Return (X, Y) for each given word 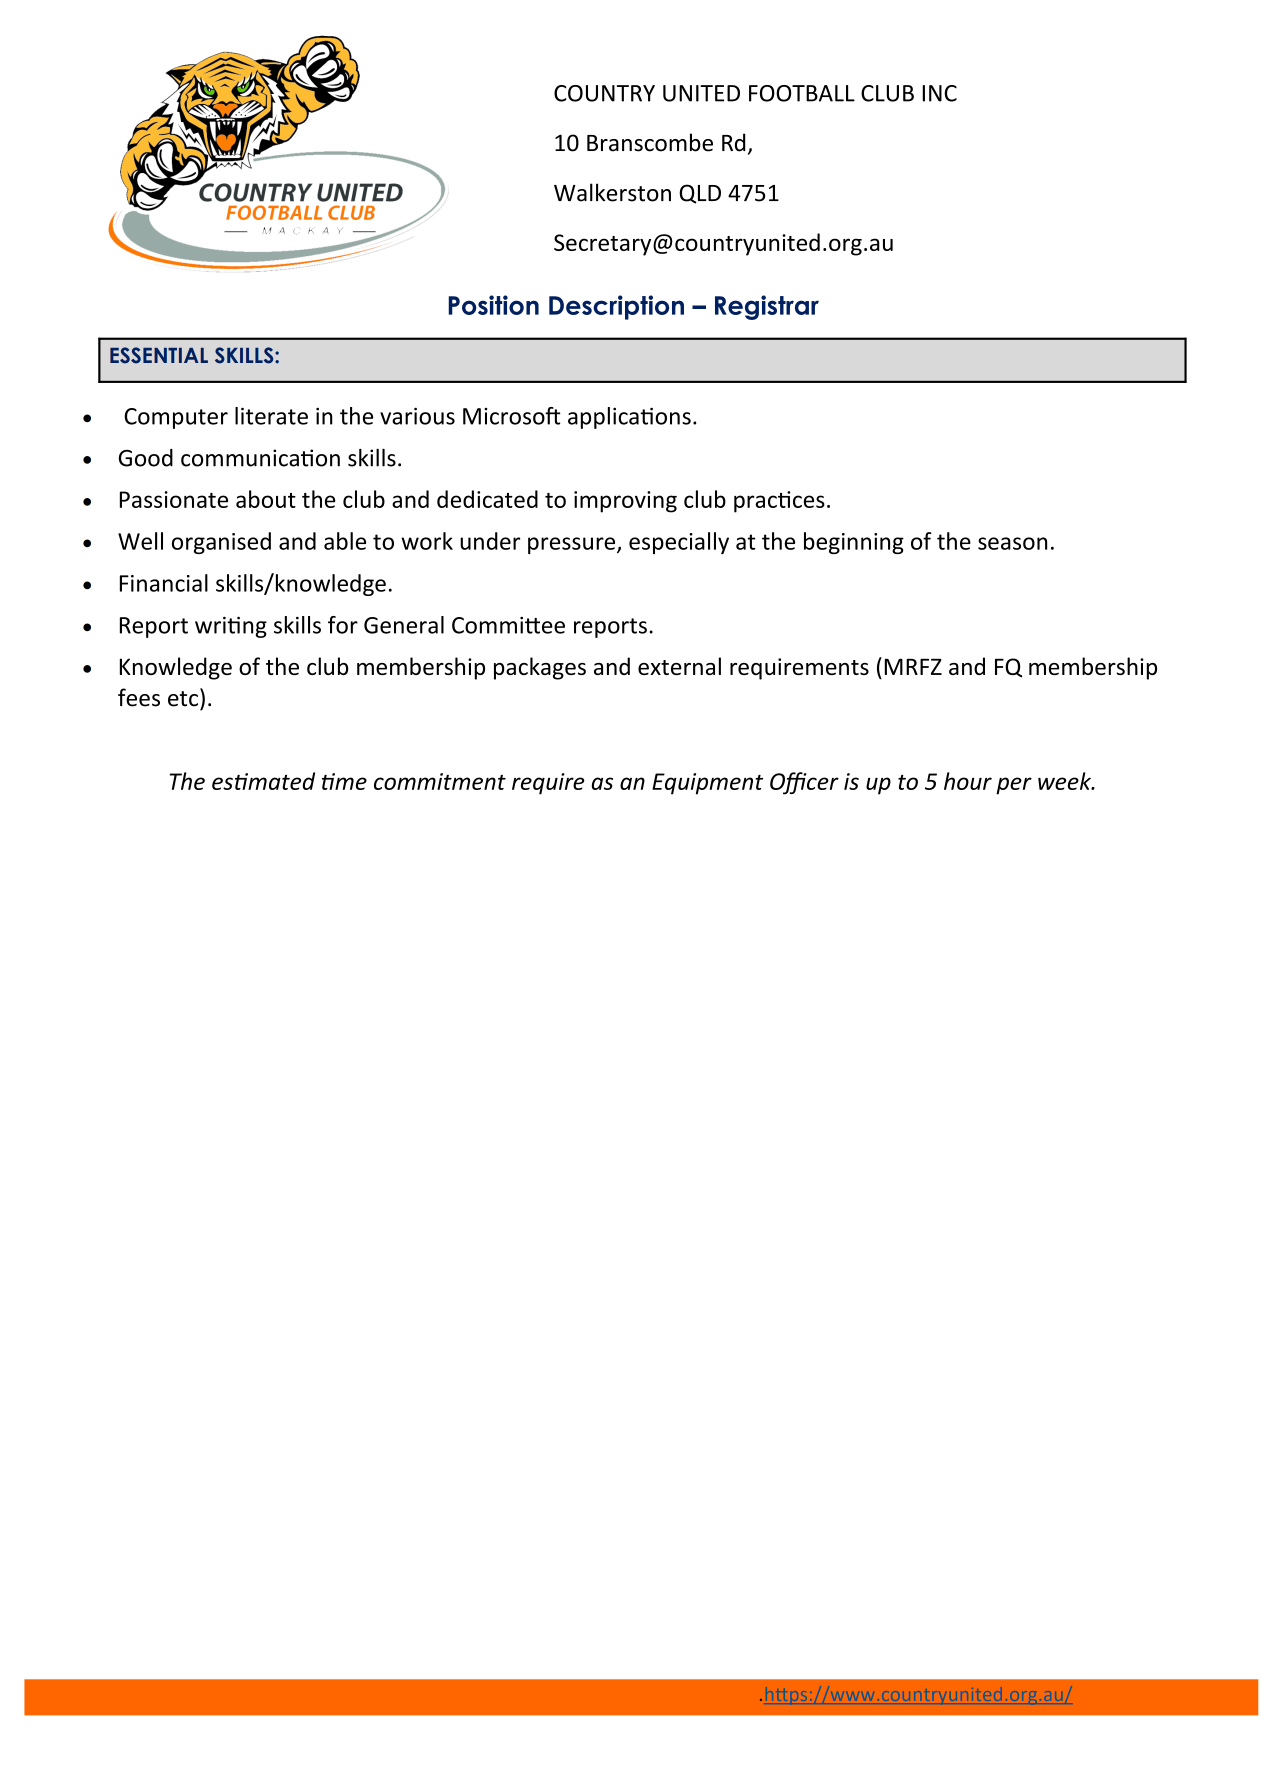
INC (939, 93)
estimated (263, 781)
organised (221, 543)
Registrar (767, 307)
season (1012, 543)
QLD (700, 194)
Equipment (707, 784)
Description (616, 307)
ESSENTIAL (159, 355)
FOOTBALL (802, 93)
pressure (573, 545)
